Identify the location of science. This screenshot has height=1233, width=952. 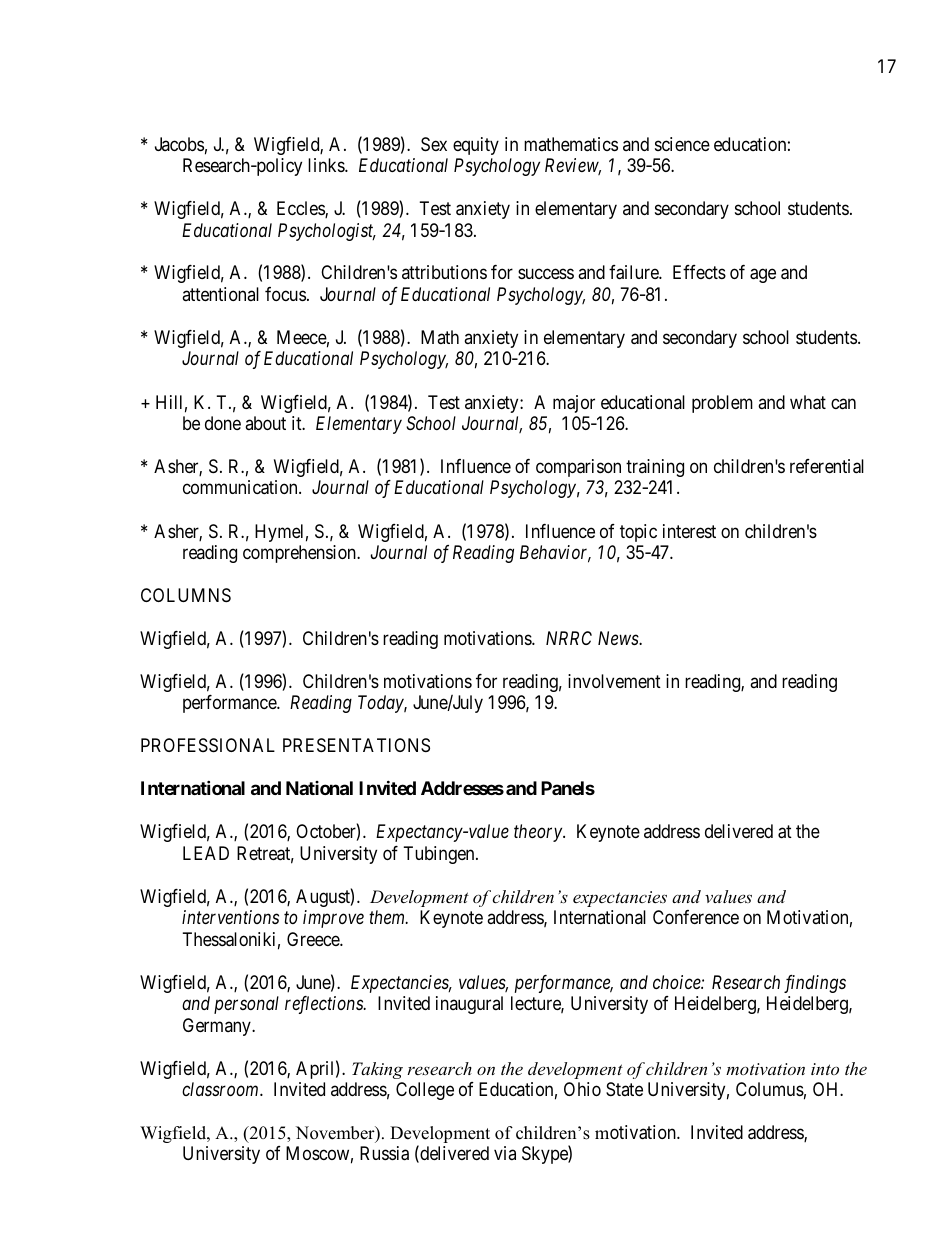
(682, 144).
